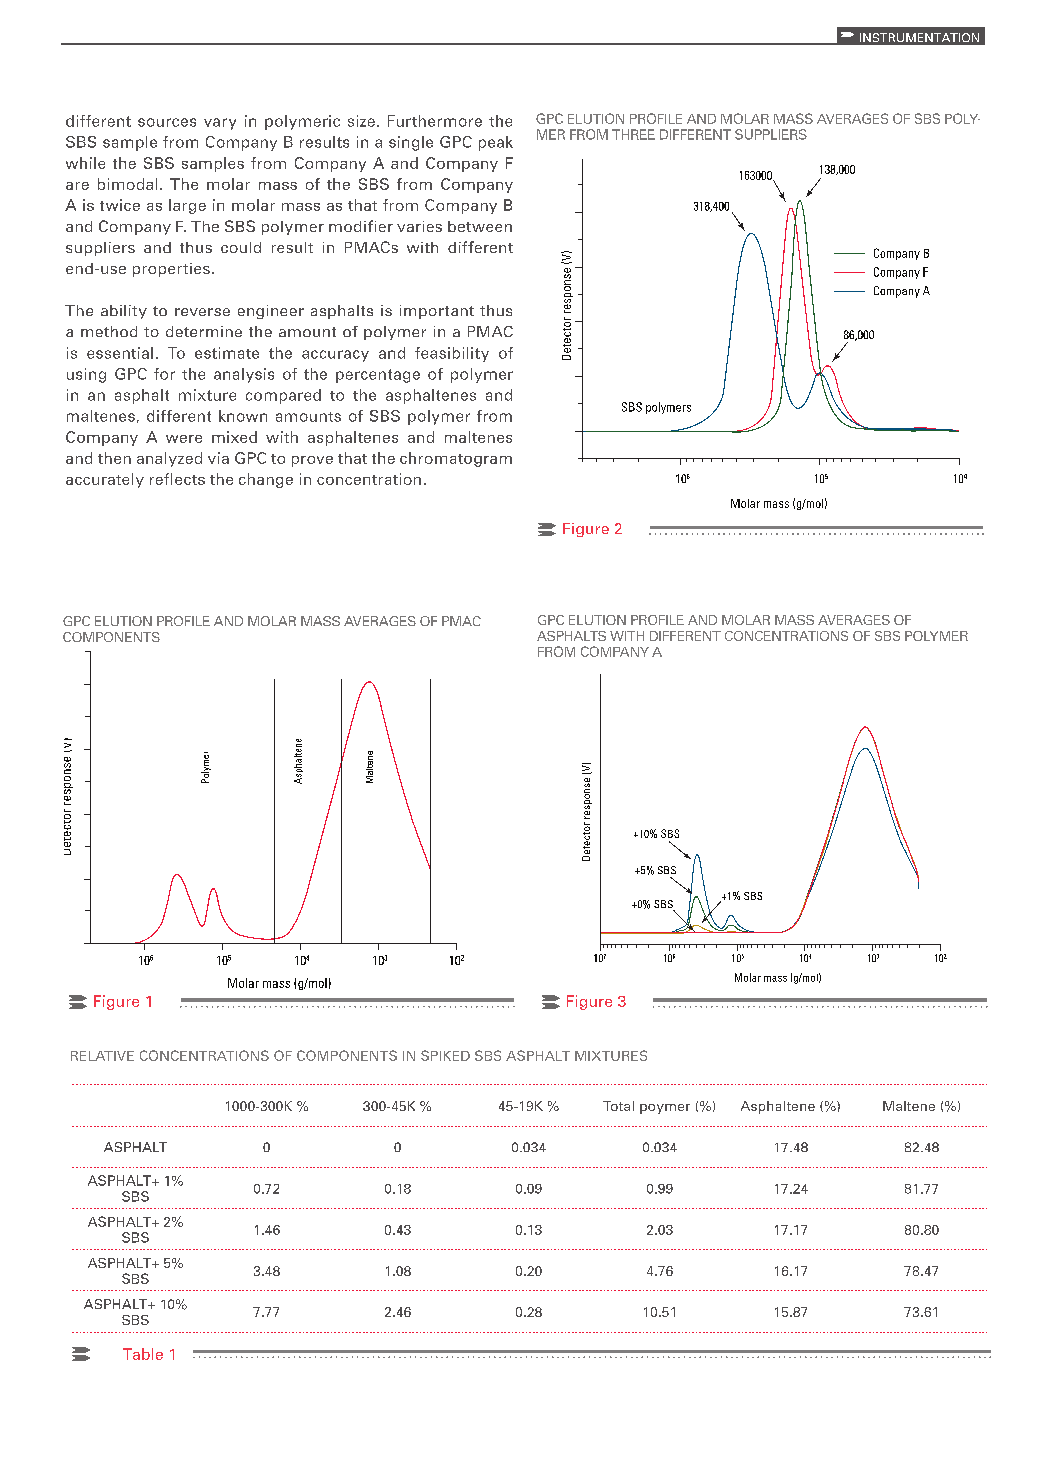 Image resolution: width=1046 pixels, height=1479 pixels. What do you see at coordinates (618, 1106) in the page?
I see `Total` at bounding box center [618, 1106].
